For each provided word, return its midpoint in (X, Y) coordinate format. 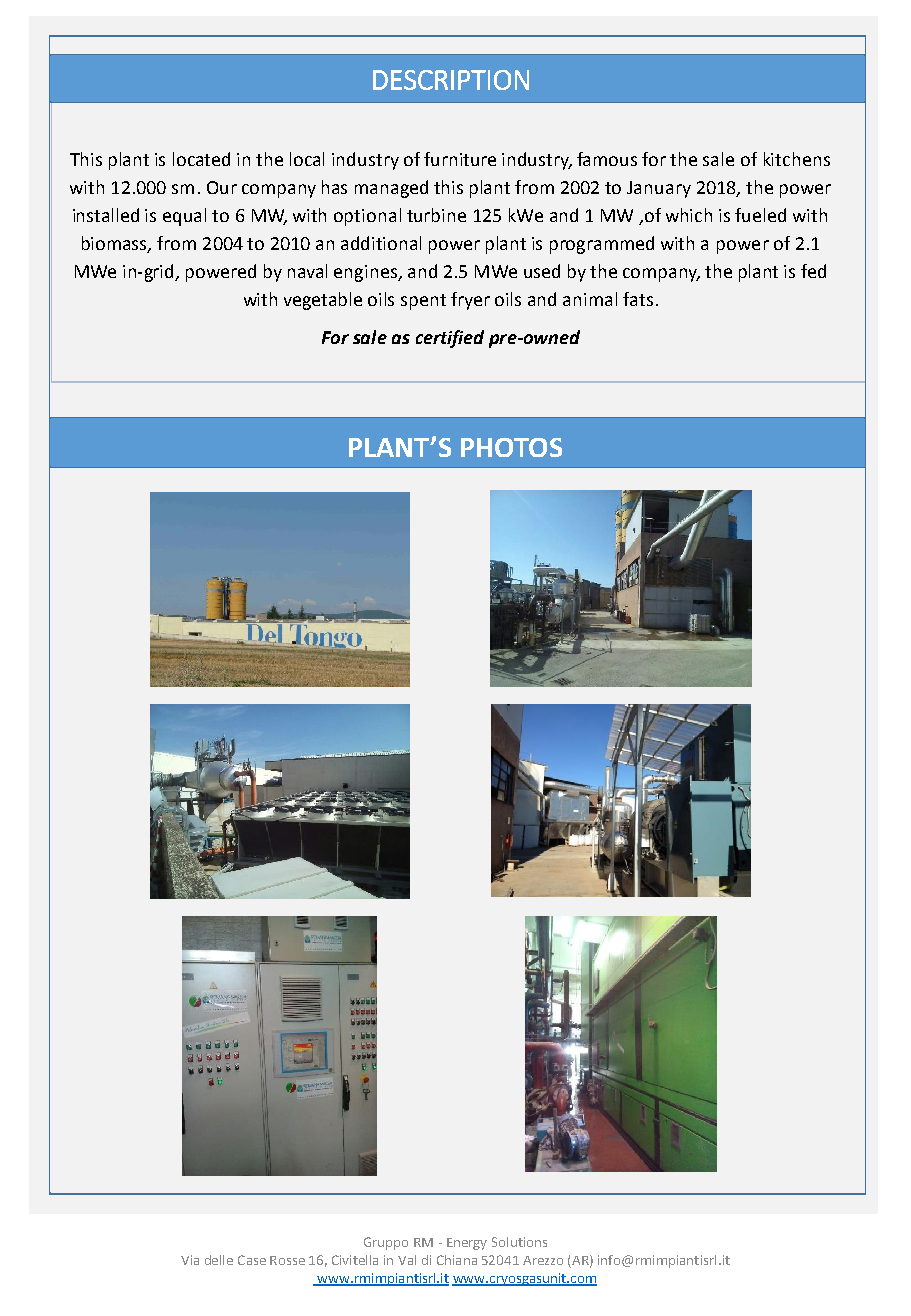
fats (638, 299)
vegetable (323, 301)
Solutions (519, 1242)
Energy (467, 1244)
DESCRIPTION (451, 80)
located (201, 159)
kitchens (797, 159)
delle (219, 1260)
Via (190, 1260)
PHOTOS (511, 447)
